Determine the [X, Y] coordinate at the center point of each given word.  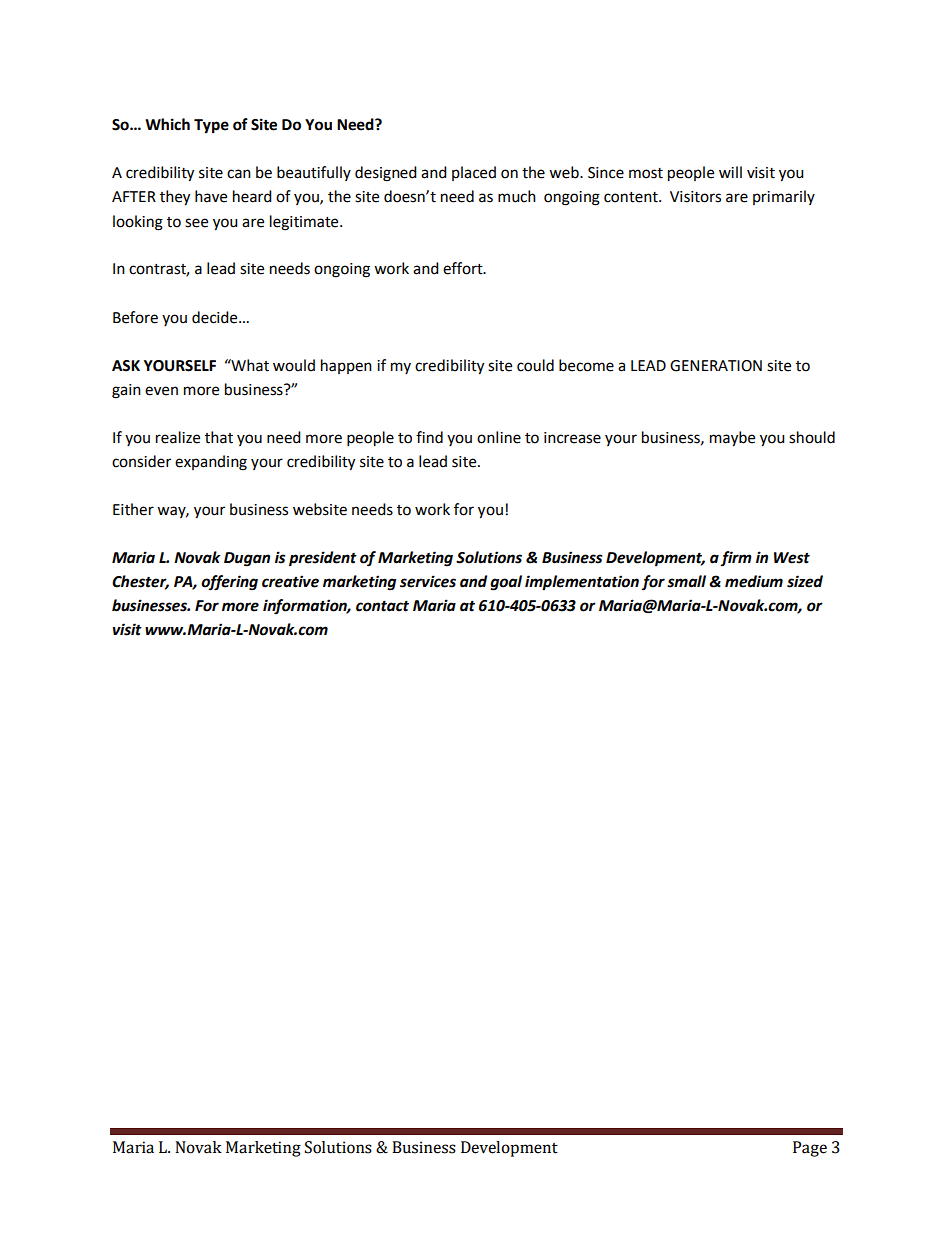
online [499, 437]
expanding [211, 463]
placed [474, 173]
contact [382, 606]
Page [810, 1149]
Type [211, 126]
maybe [732, 439]
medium [754, 581]
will [730, 172]
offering [229, 583]
